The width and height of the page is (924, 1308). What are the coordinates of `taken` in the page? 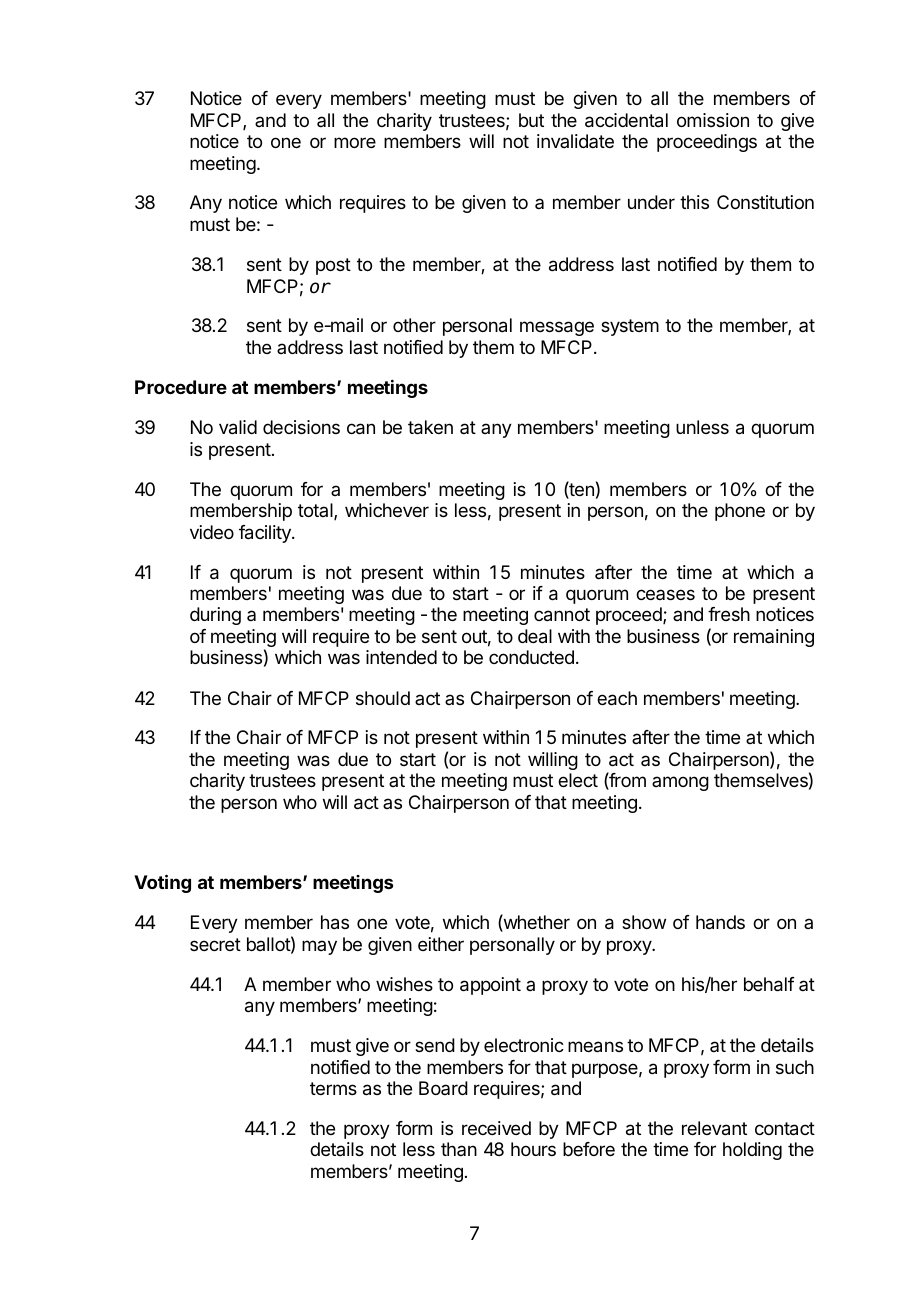 It's located at (430, 427).
